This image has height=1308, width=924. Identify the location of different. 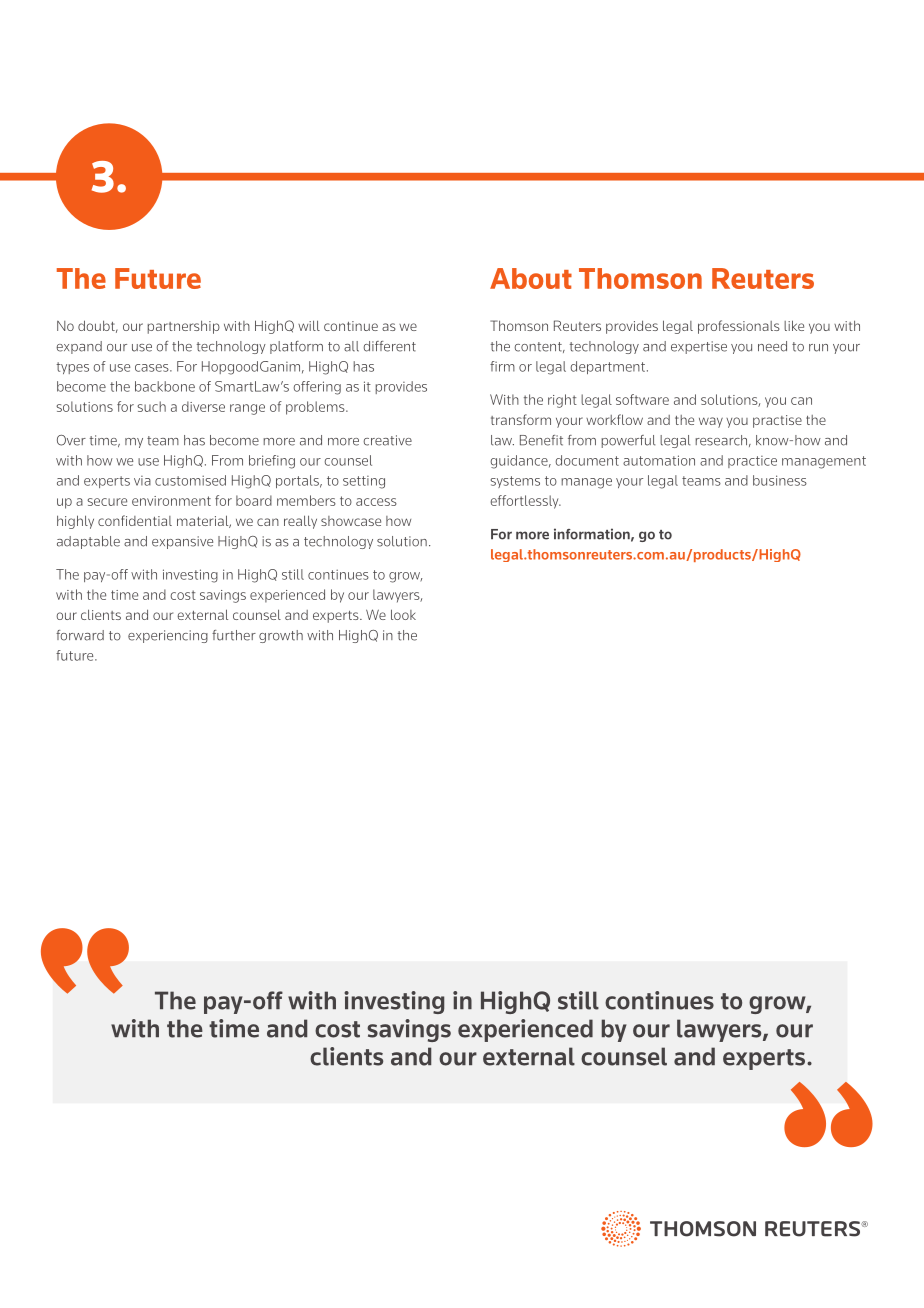
(389, 346).
